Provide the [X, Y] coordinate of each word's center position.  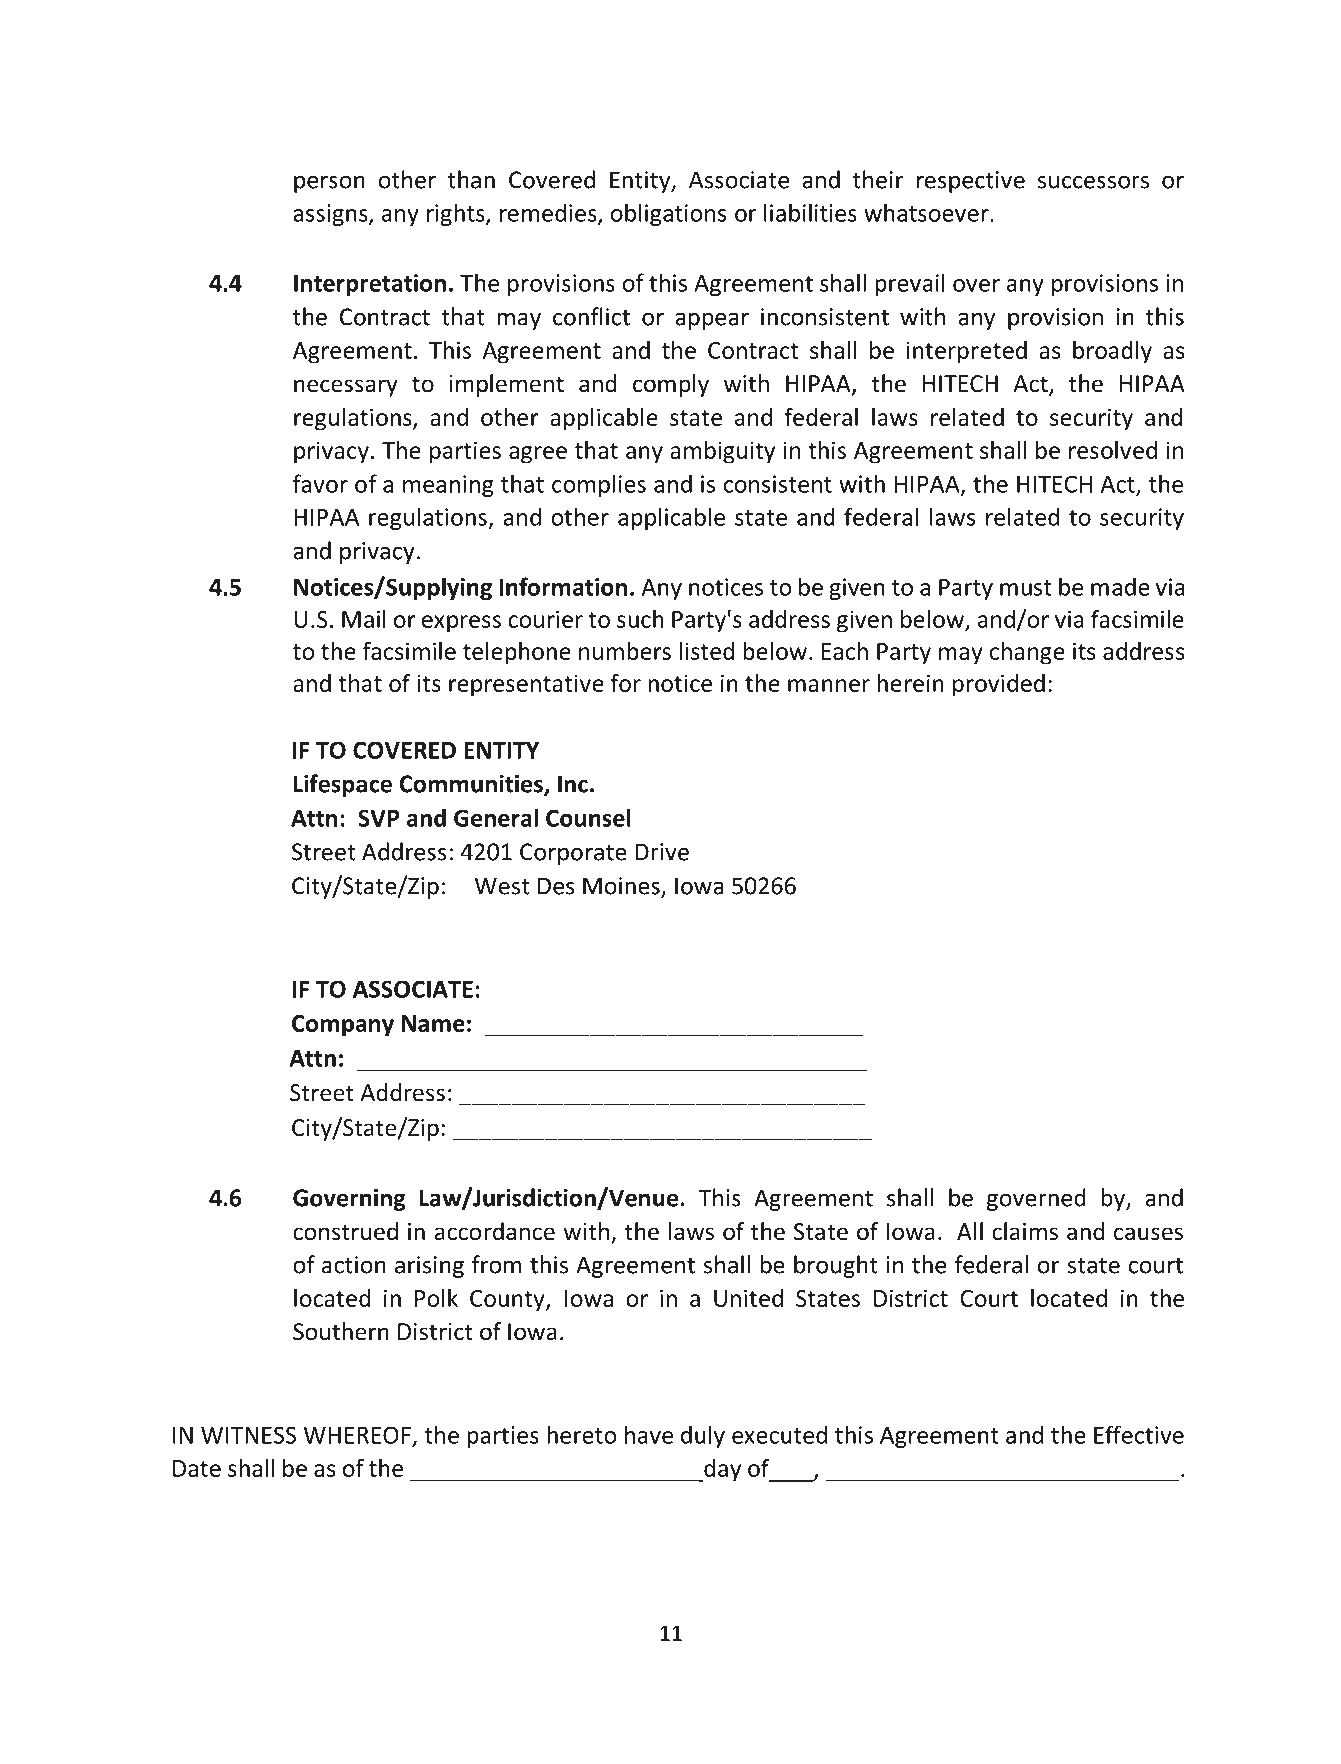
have [649, 1434]
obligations [668, 214]
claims [1025, 1231]
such [640, 619]
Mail [364, 619]
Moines [622, 887]
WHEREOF [357, 1435]
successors [1093, 182]
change [1027, 653]
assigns [331, 215]
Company [343, 1026]
